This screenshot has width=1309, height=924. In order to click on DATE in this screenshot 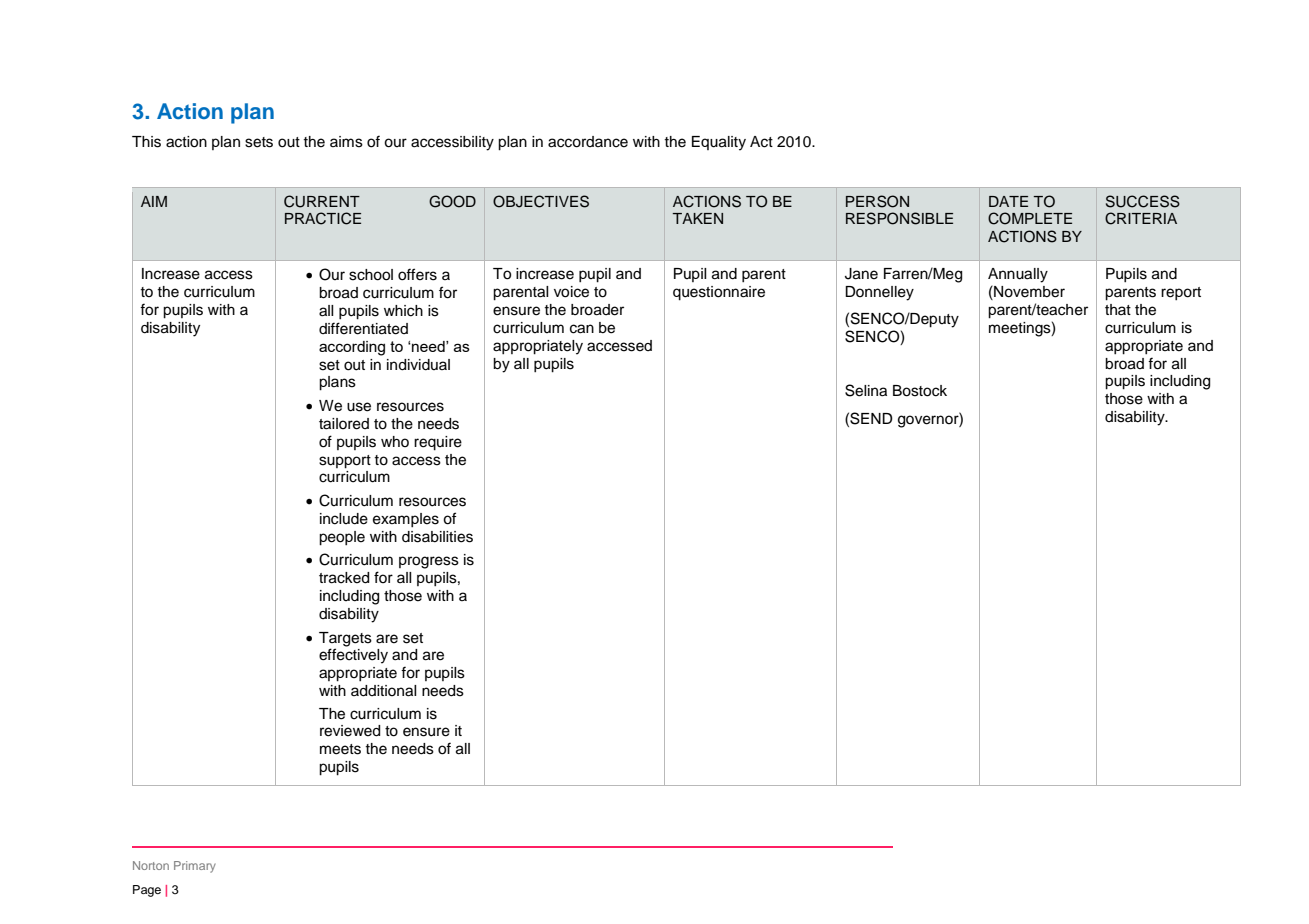, I will do `click(1008, 201)`.
